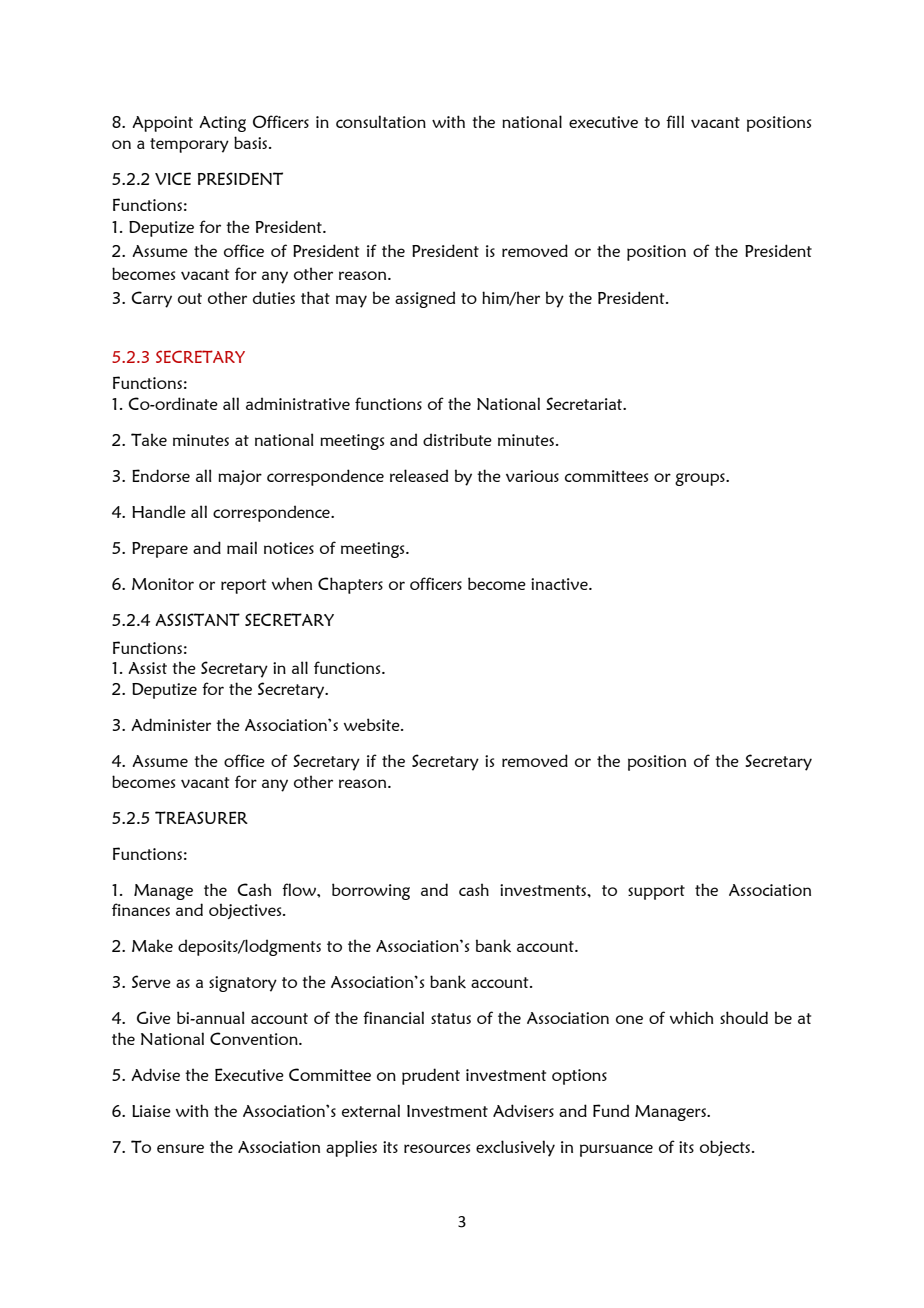  I want to click on TREASURER, so click(201, 817).
